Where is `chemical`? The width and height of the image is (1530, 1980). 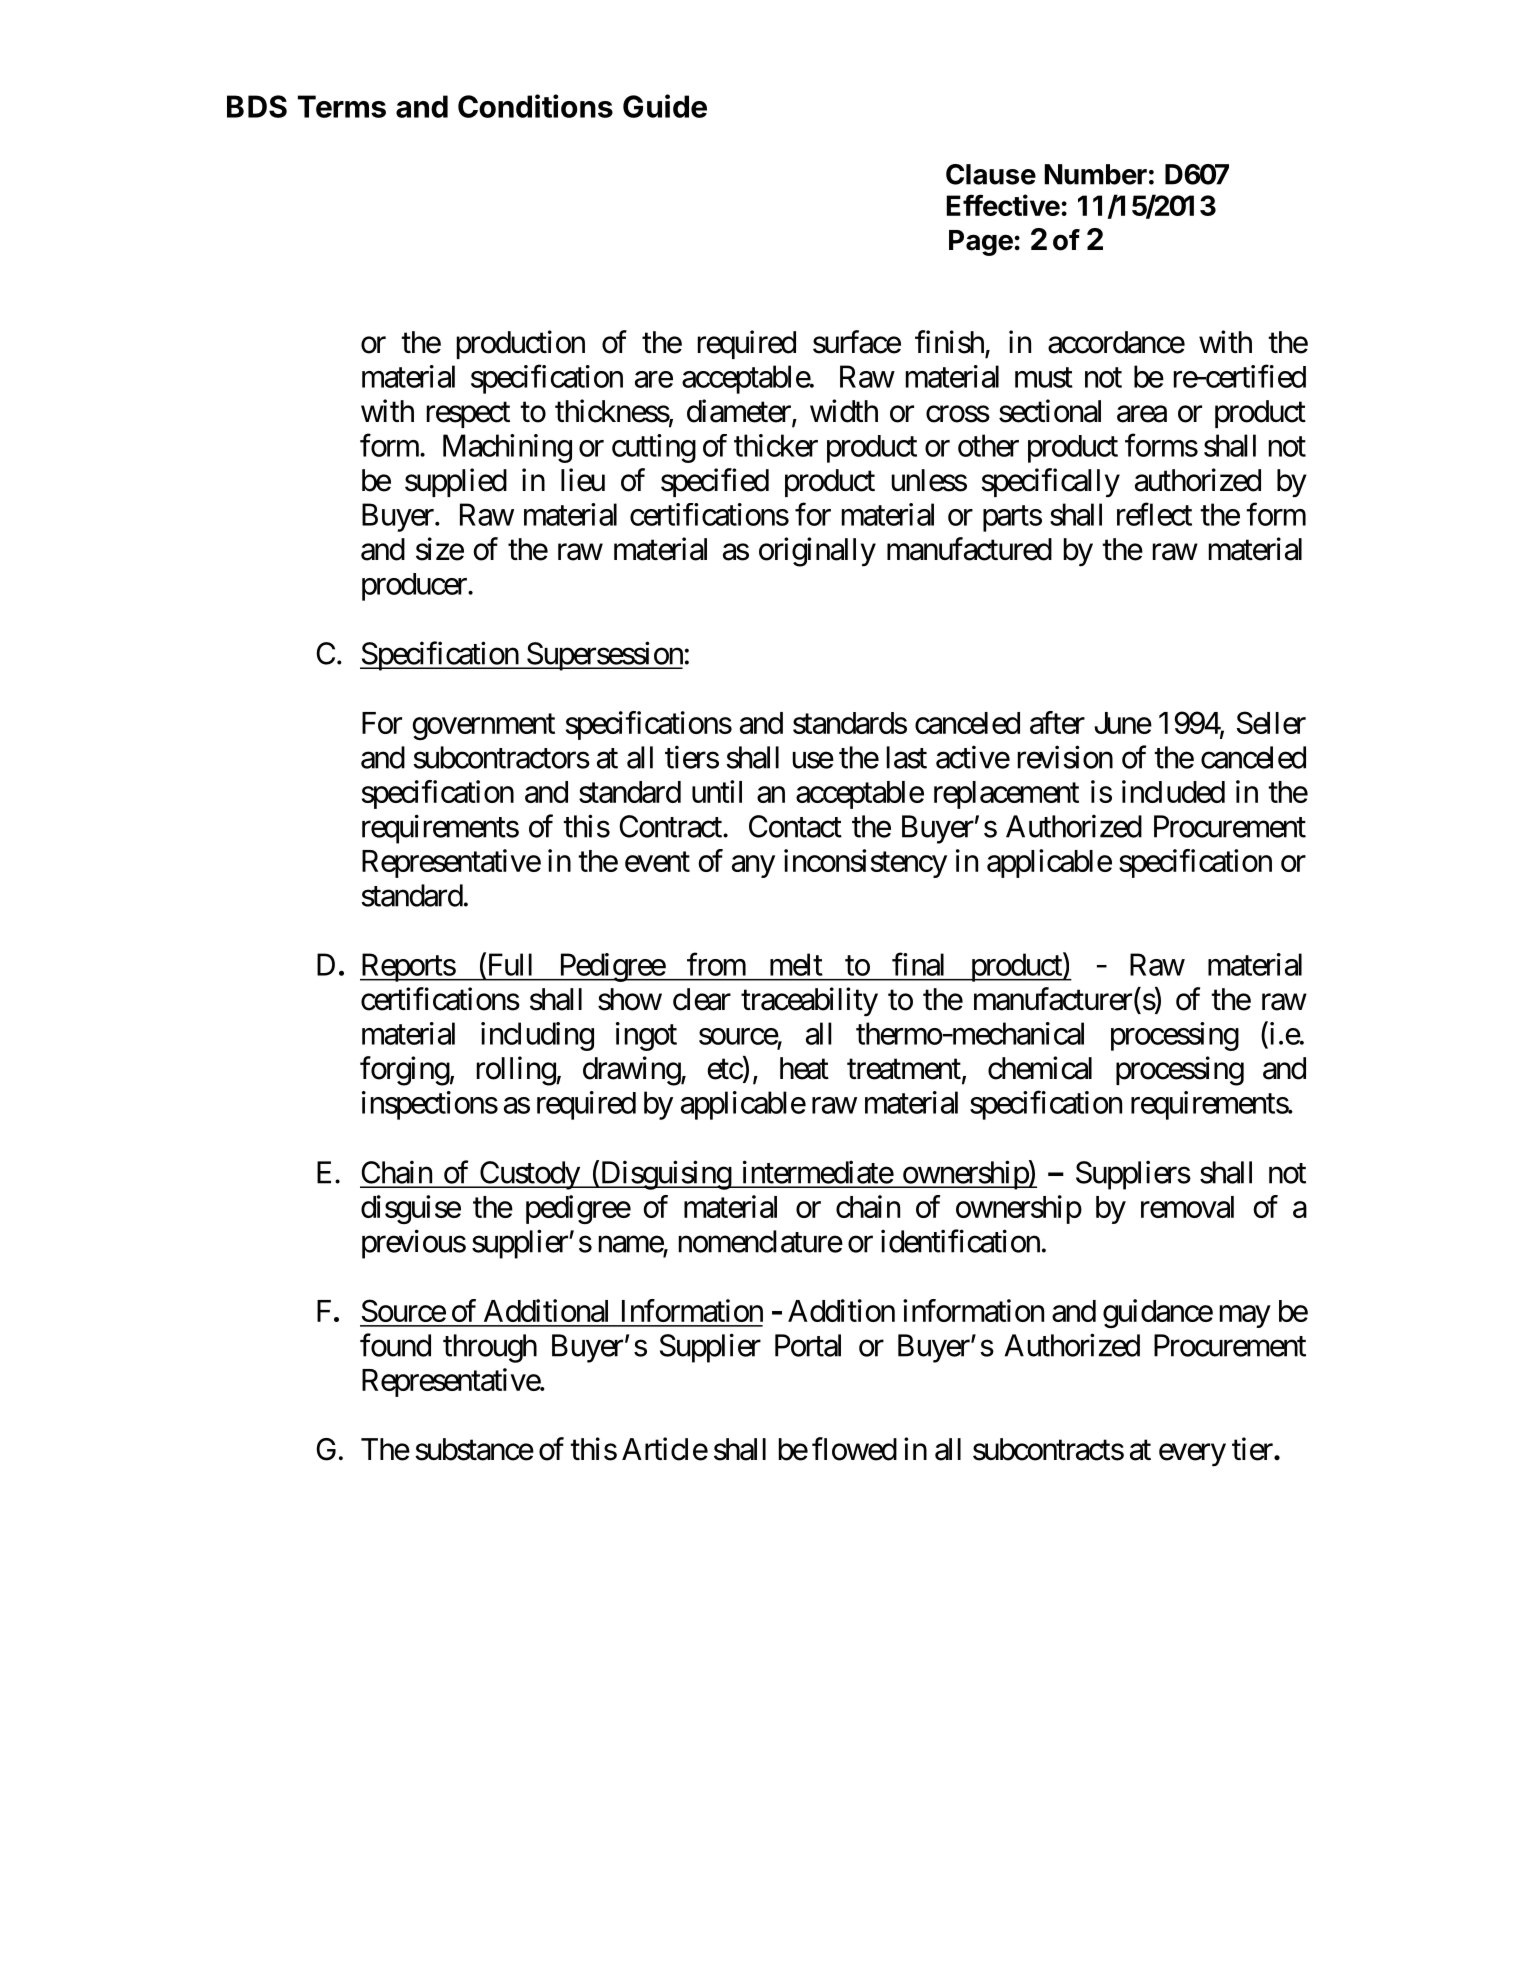 chemical is located at coordinates (1040, 1068).
